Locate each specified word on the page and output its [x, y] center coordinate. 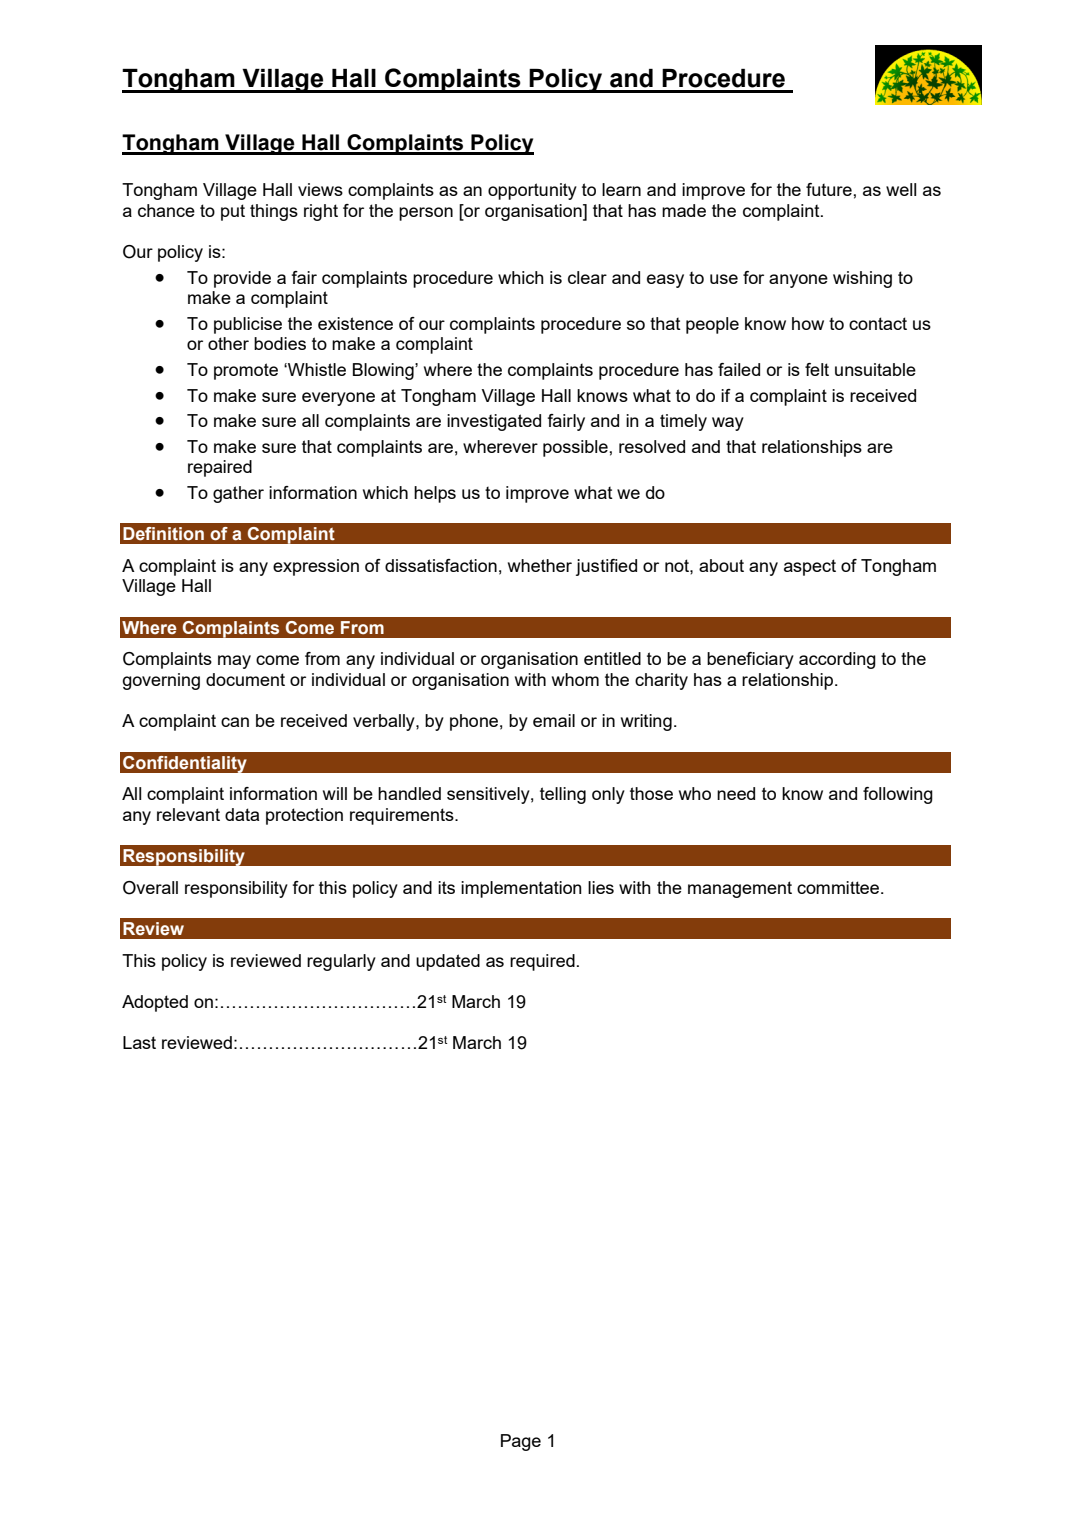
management [740, 889]
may [234, 662]
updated [448, 962]
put [233, 212]
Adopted [155, 1003]
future [830, 189]
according [837, 660]
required [542, 962]
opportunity [532, 191]
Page [521, 1442]
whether [540, 565]
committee [839, 887]
